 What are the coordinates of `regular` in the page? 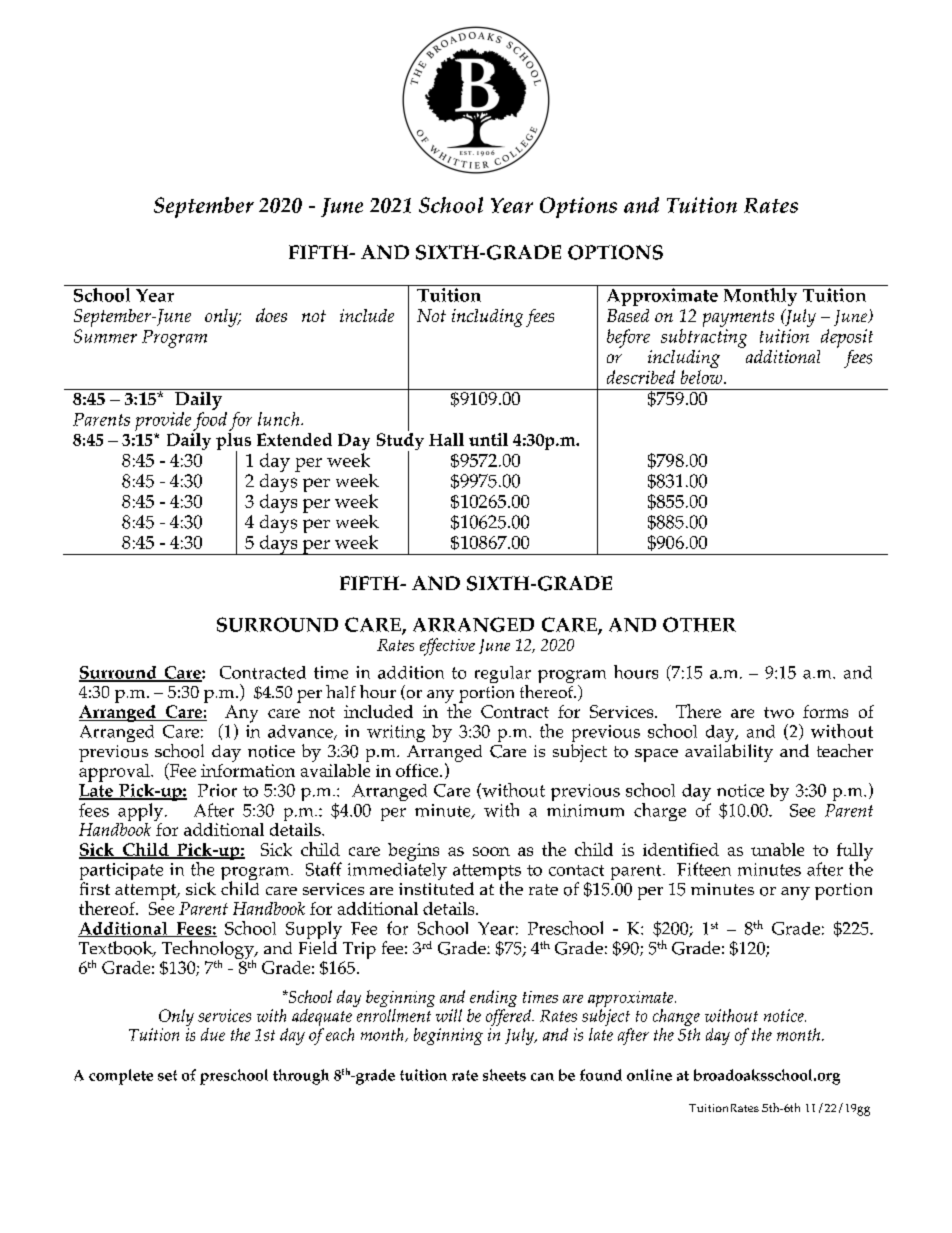 It's located at (503, 676).
